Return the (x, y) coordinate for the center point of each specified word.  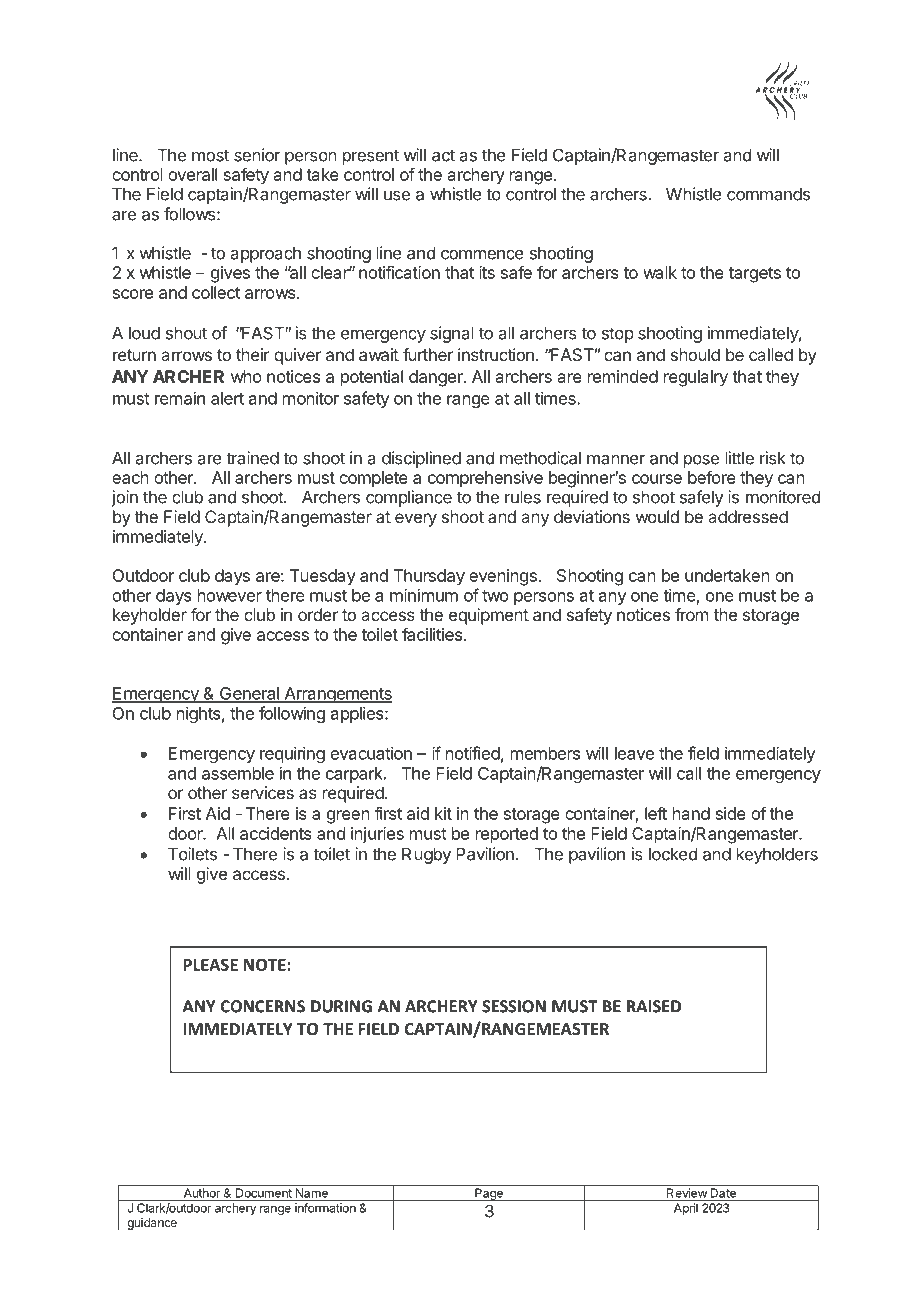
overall (192, 174)
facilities (432, 634)
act (443, 155)
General (249, 694)
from (691, 614)
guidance (152, 1224)
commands (768, 194)
